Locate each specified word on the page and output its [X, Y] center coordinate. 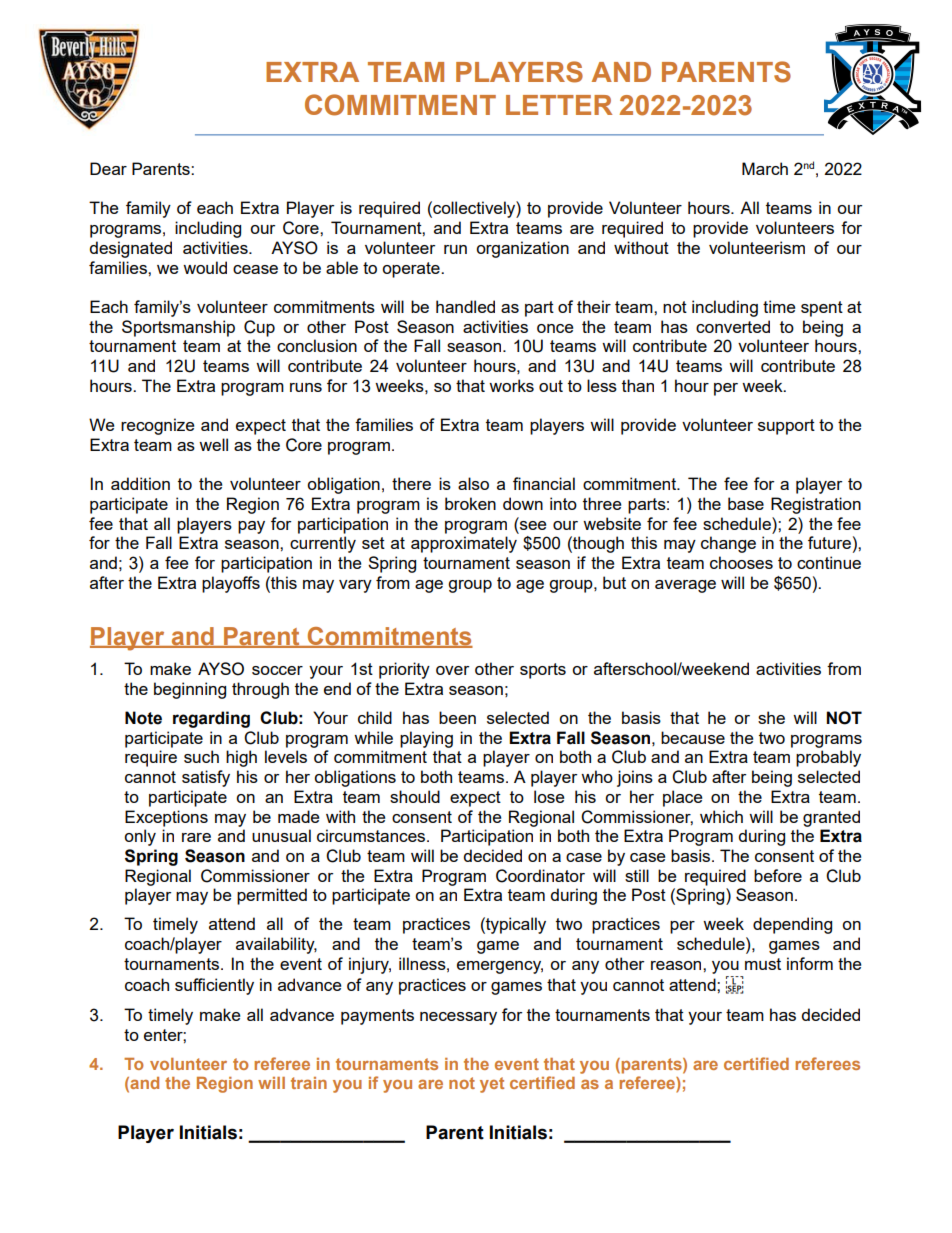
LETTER [559, 105]
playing [426, 739]
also [473, 483]
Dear [108, 168]
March [765, 168]
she [771, 717]
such [201, 756]
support [786, 427]
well [213, 444]
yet [492, 1085]
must [763, 964]
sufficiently [214, 986]
